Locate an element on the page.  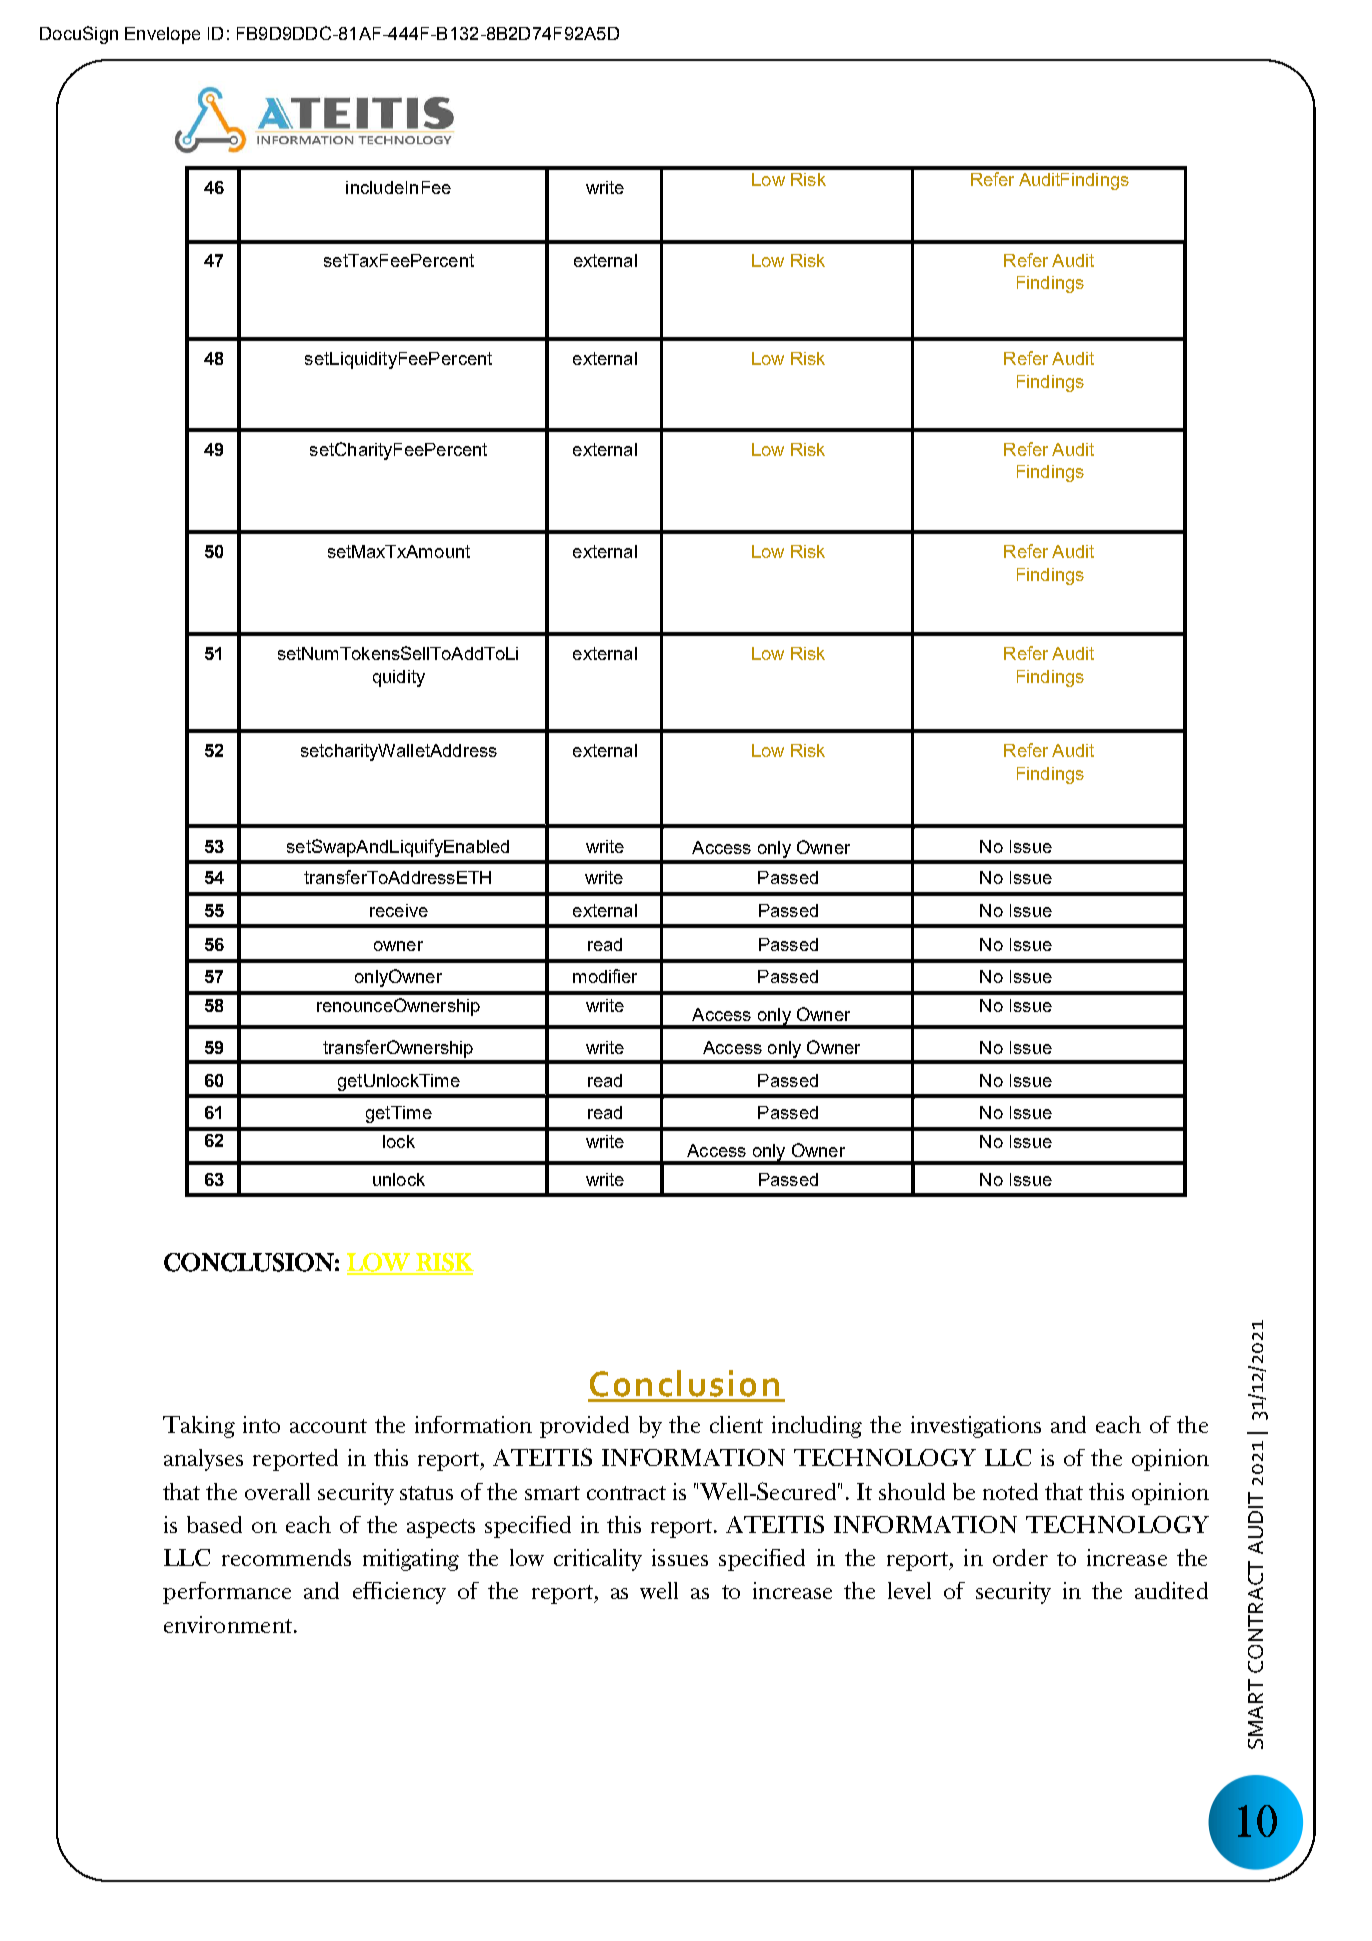
performance is located at coordinates (227, 1593).
